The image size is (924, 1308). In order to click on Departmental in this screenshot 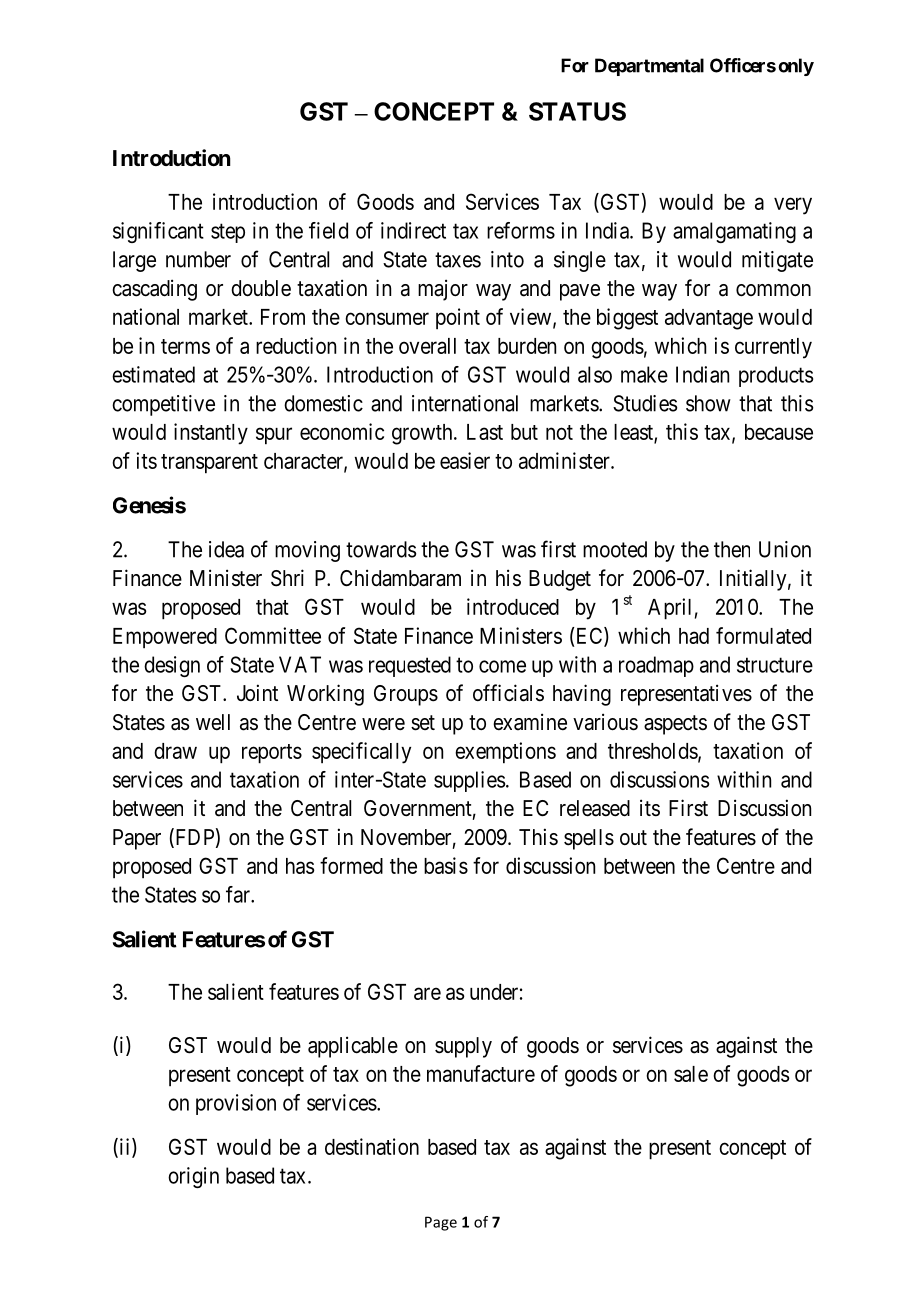, I will do `click(649, 67)`.
